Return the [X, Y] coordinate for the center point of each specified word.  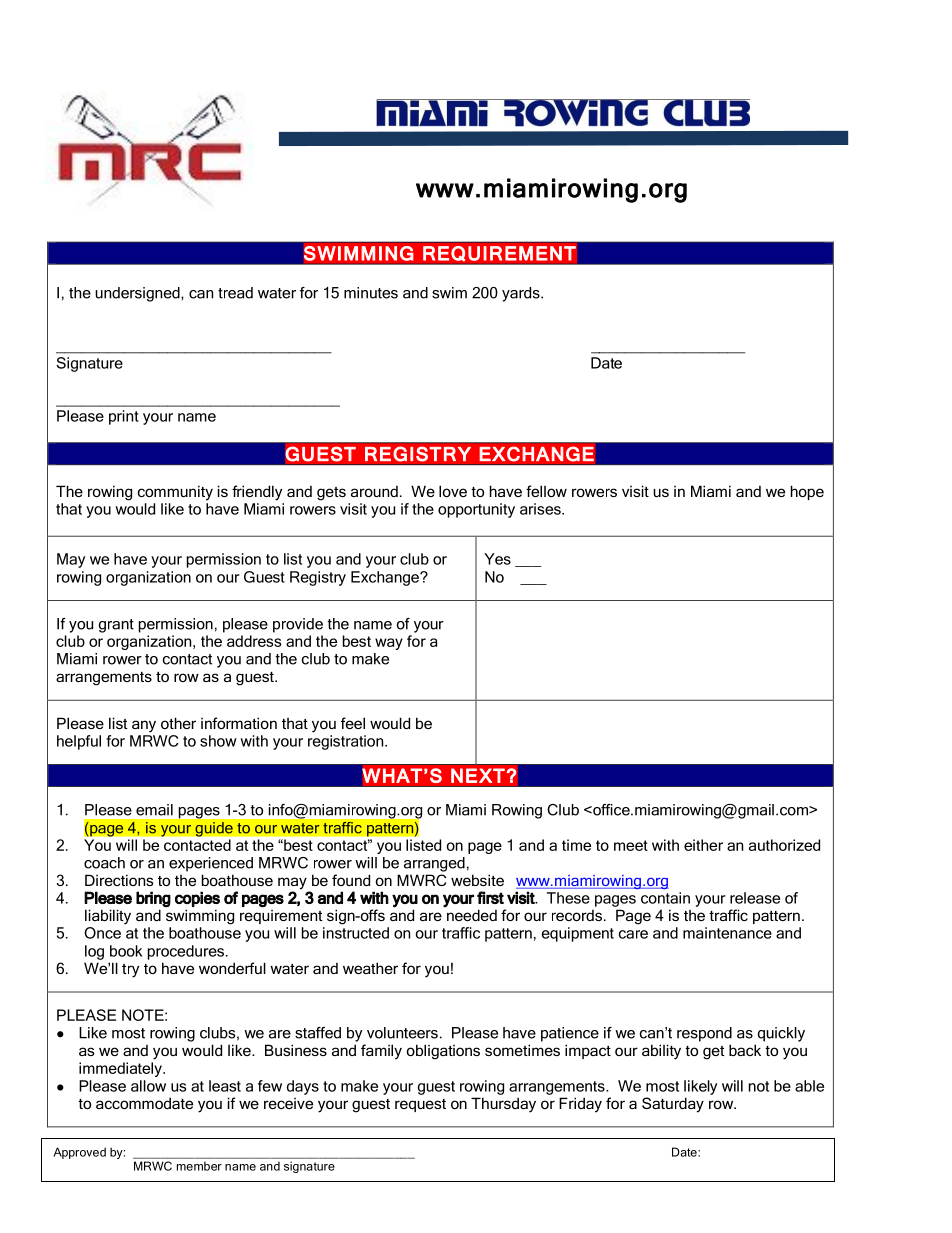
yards [522, 294]
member [199, 1166]
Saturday [673, 1105]
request [420, 1105]
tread [235, 293]
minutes [371, 293]
